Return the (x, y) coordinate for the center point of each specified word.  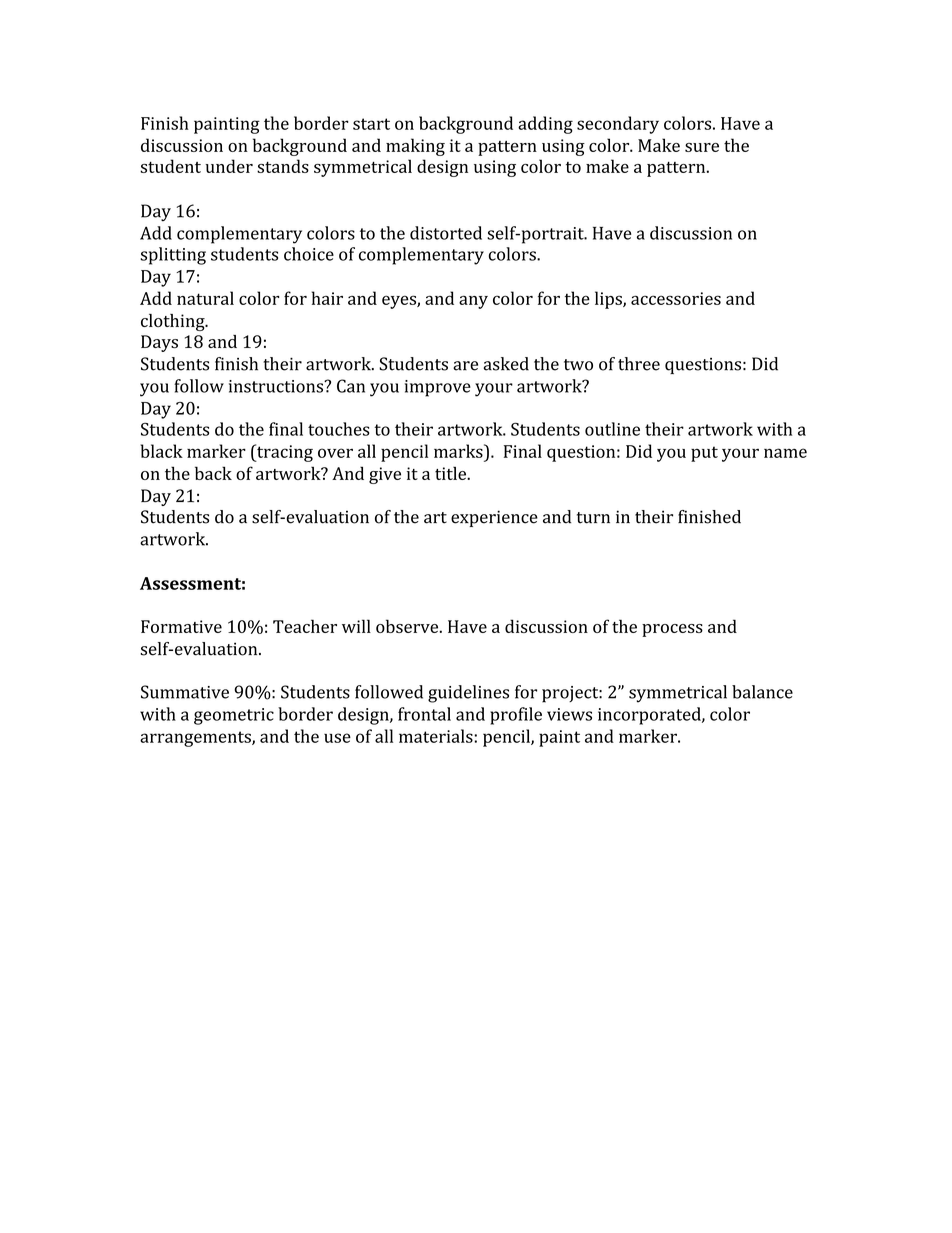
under (229, 166)
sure (702, 147)
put (704, 454)
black (162, 451)
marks (459, 451)
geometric (234, 716)
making (415, 147)
